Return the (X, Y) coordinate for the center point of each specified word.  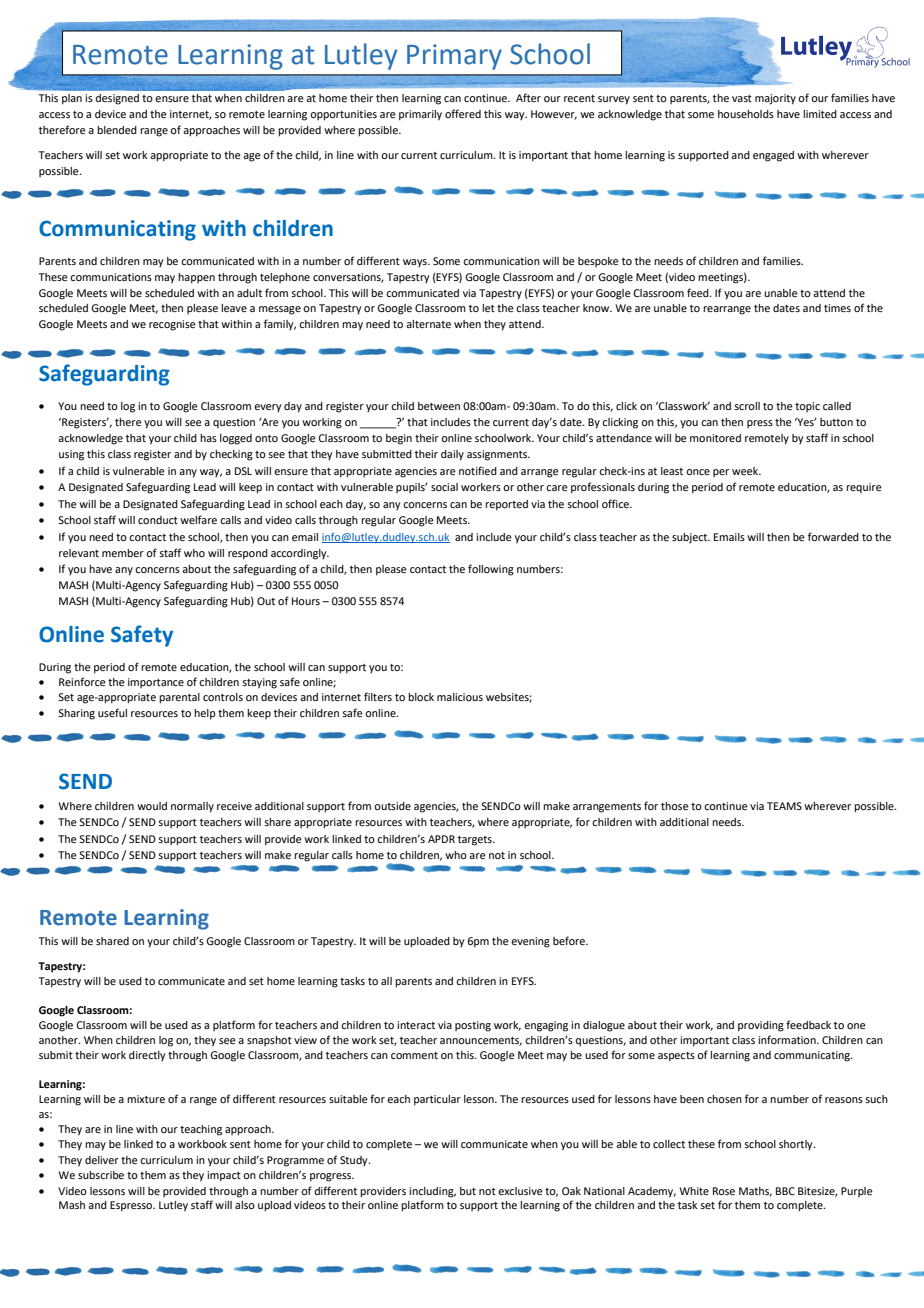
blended (117, 130)
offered (463, 113)
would (152, 806)
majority (775, 99)
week (746, 471)
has (208, 438)
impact (224, 1176)
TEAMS (784, 806)
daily (452, 455)
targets (476, 841)
